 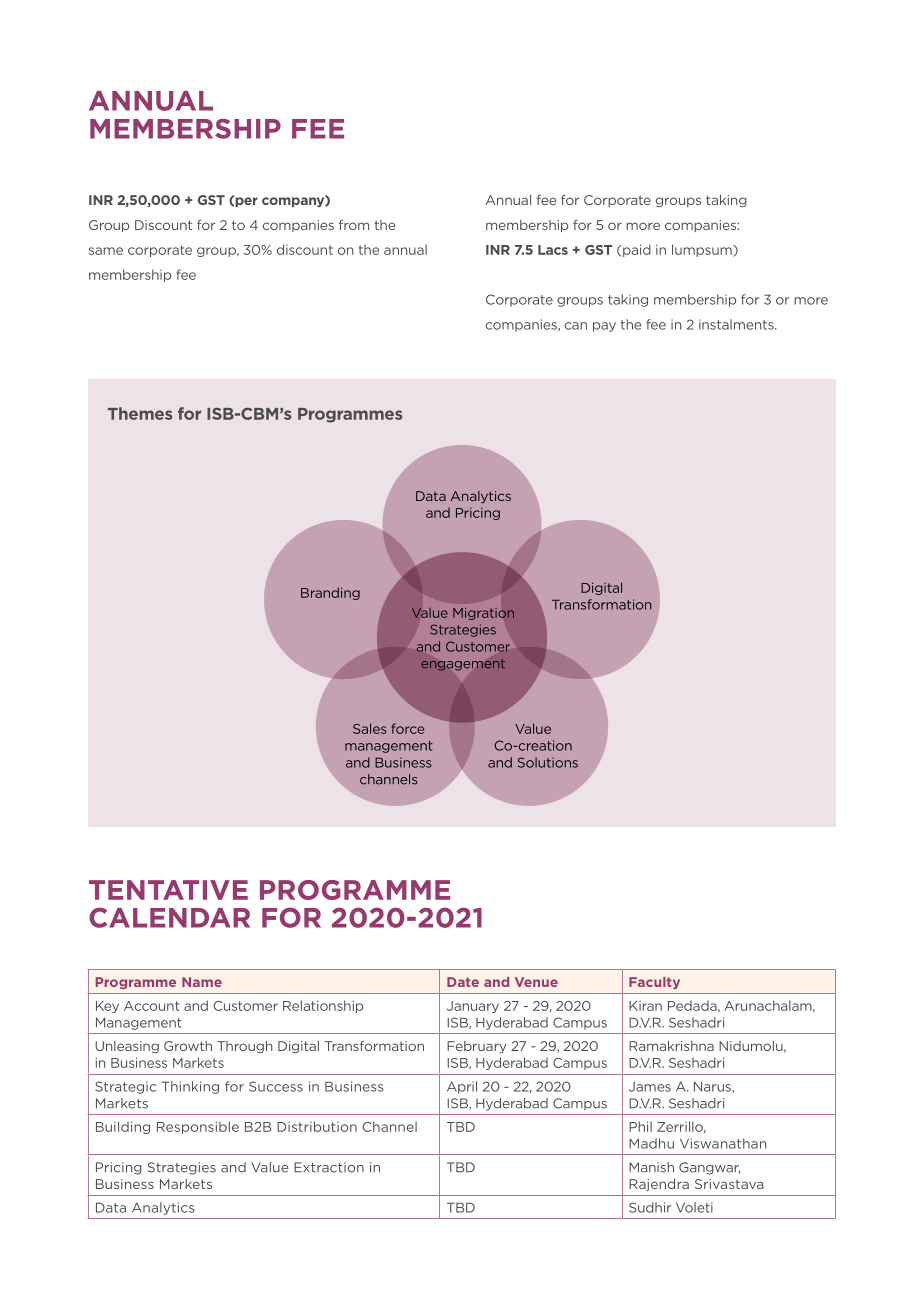 What do you see at coordinates (483, 614) in the screenshot?
I see `Migration` at bounding box center [483, 614].
